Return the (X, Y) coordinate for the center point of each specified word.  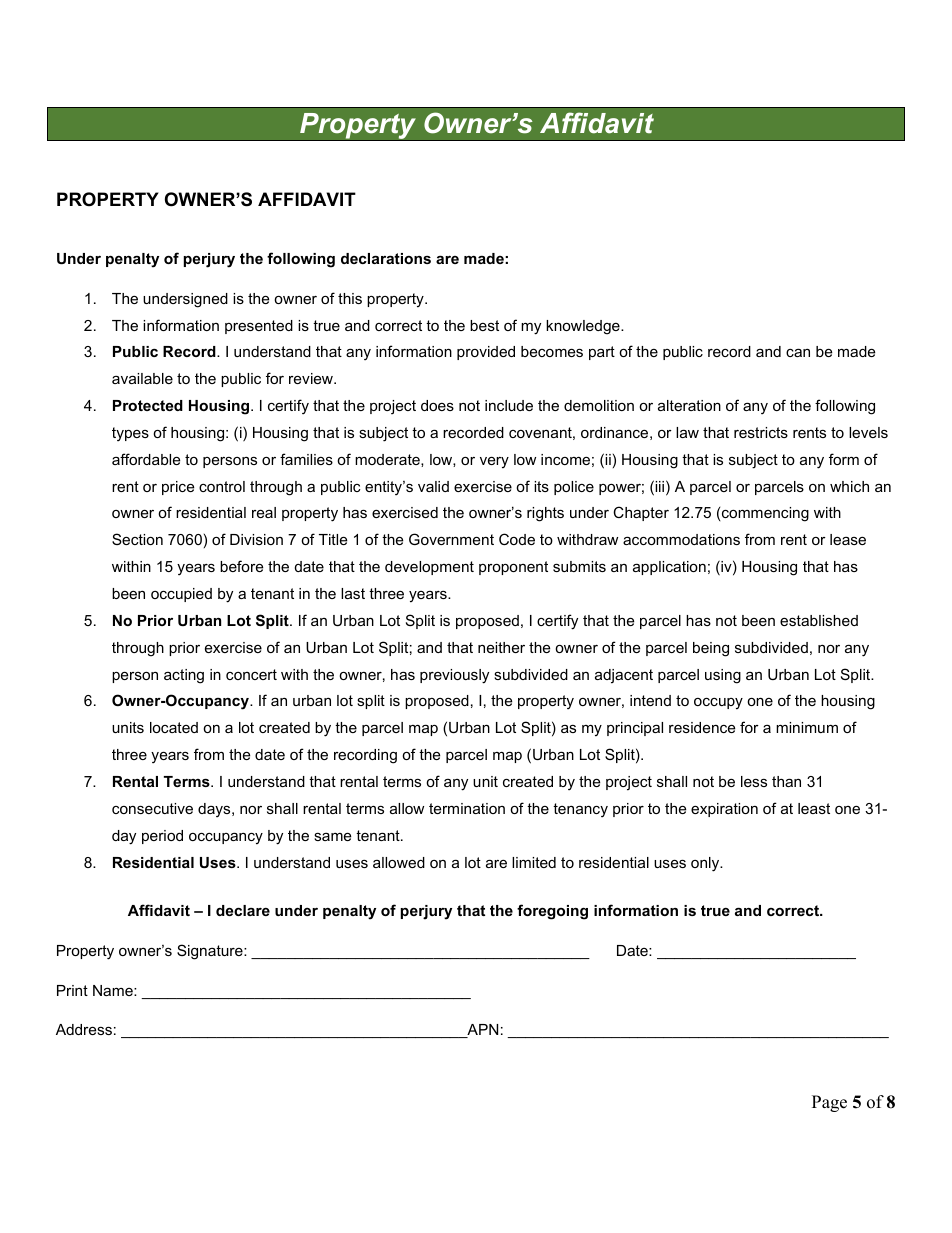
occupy (718, 704)
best (484, 325)
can (798, 352)
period (162, 837)
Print (72, 990)
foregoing (552, 912)
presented (259, 327)
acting (184, 676)
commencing (765, 514)
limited (534, 862)
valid (433, 486)
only (706, 864)
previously (454, 676)
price (178, 488)
